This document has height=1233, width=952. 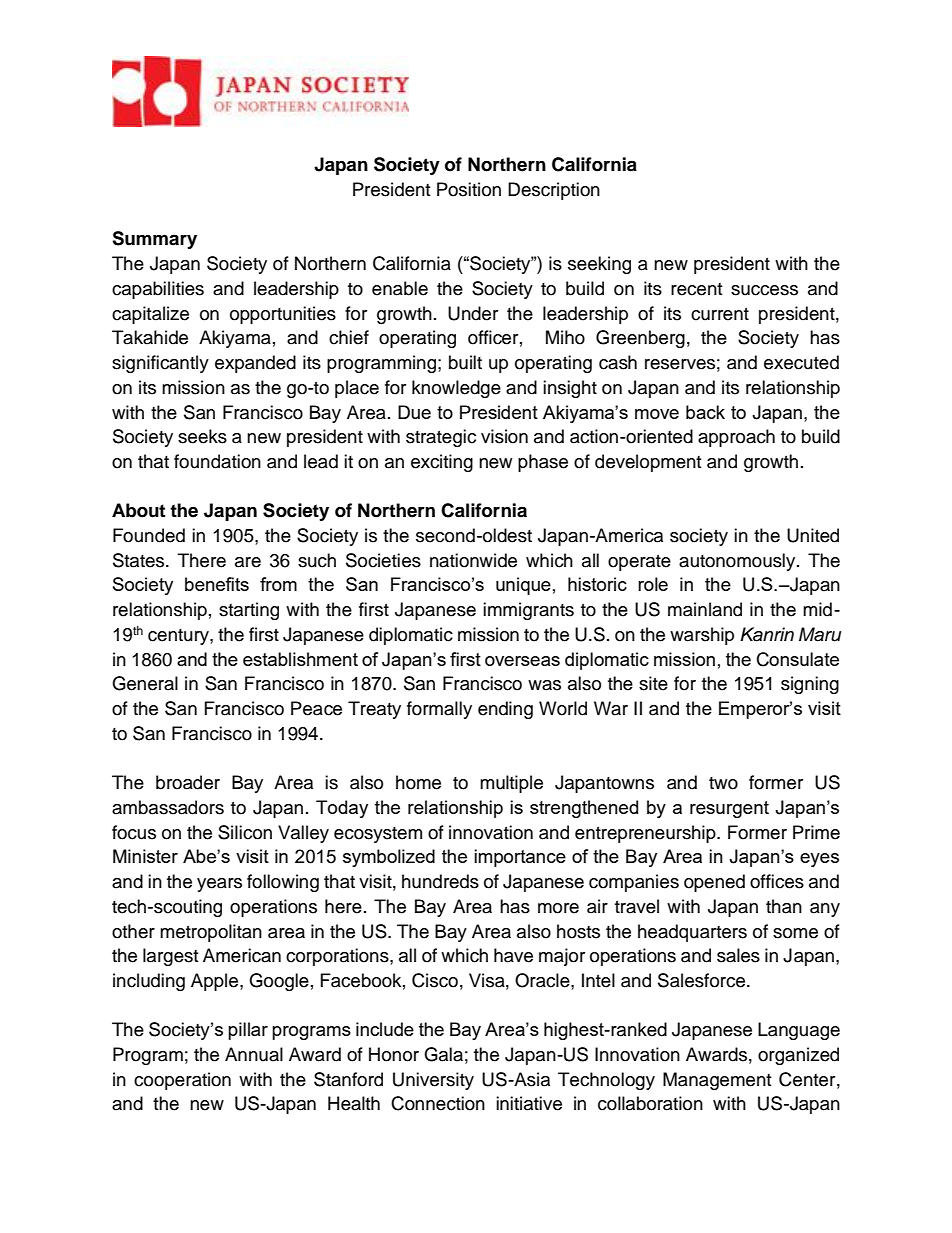 What do you see at coordinates (154, 240) in the document?
I see `Summary` at bounding box center [154, 240].
